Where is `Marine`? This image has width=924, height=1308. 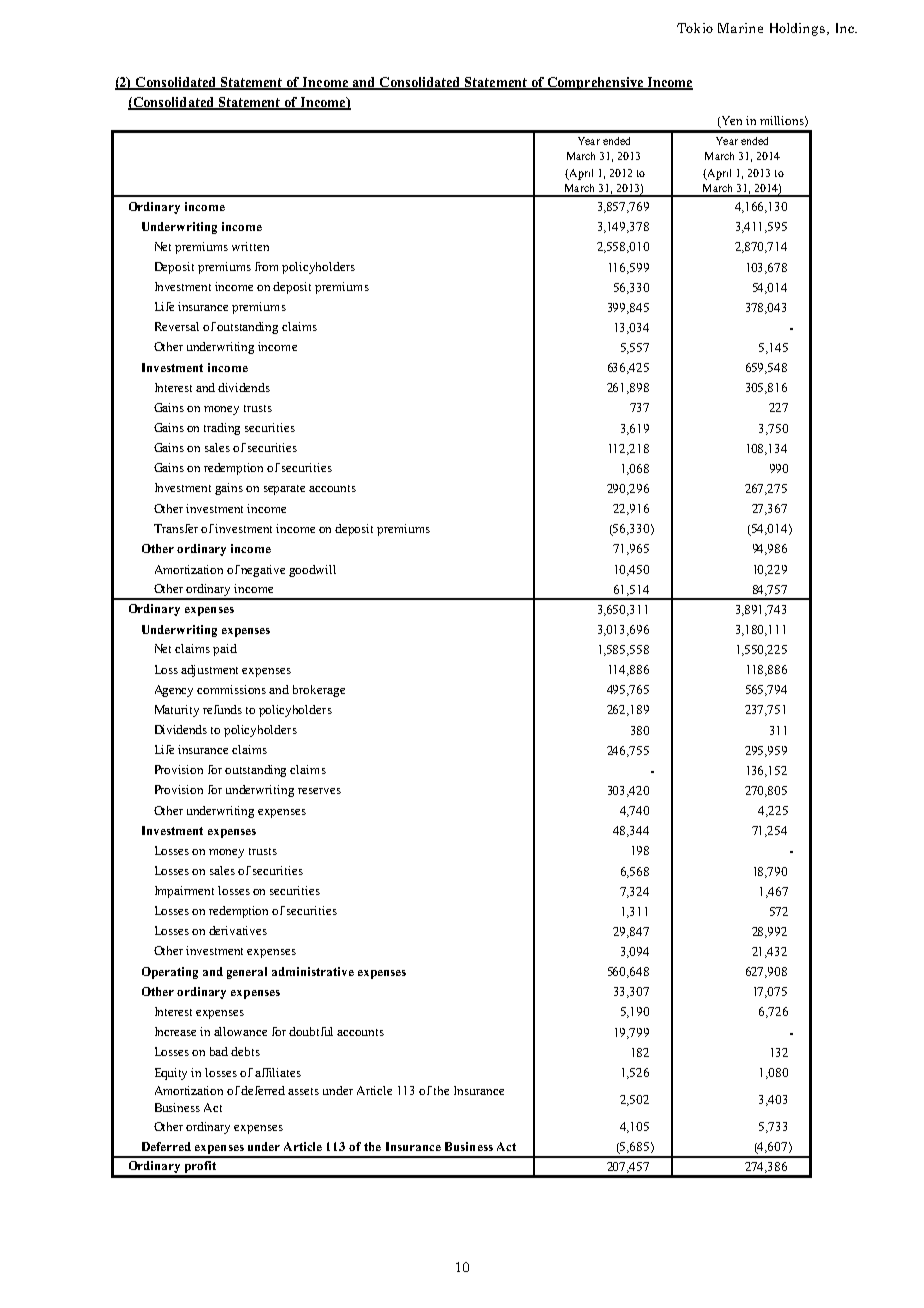
Marine is located at coordinates (740, 28).
